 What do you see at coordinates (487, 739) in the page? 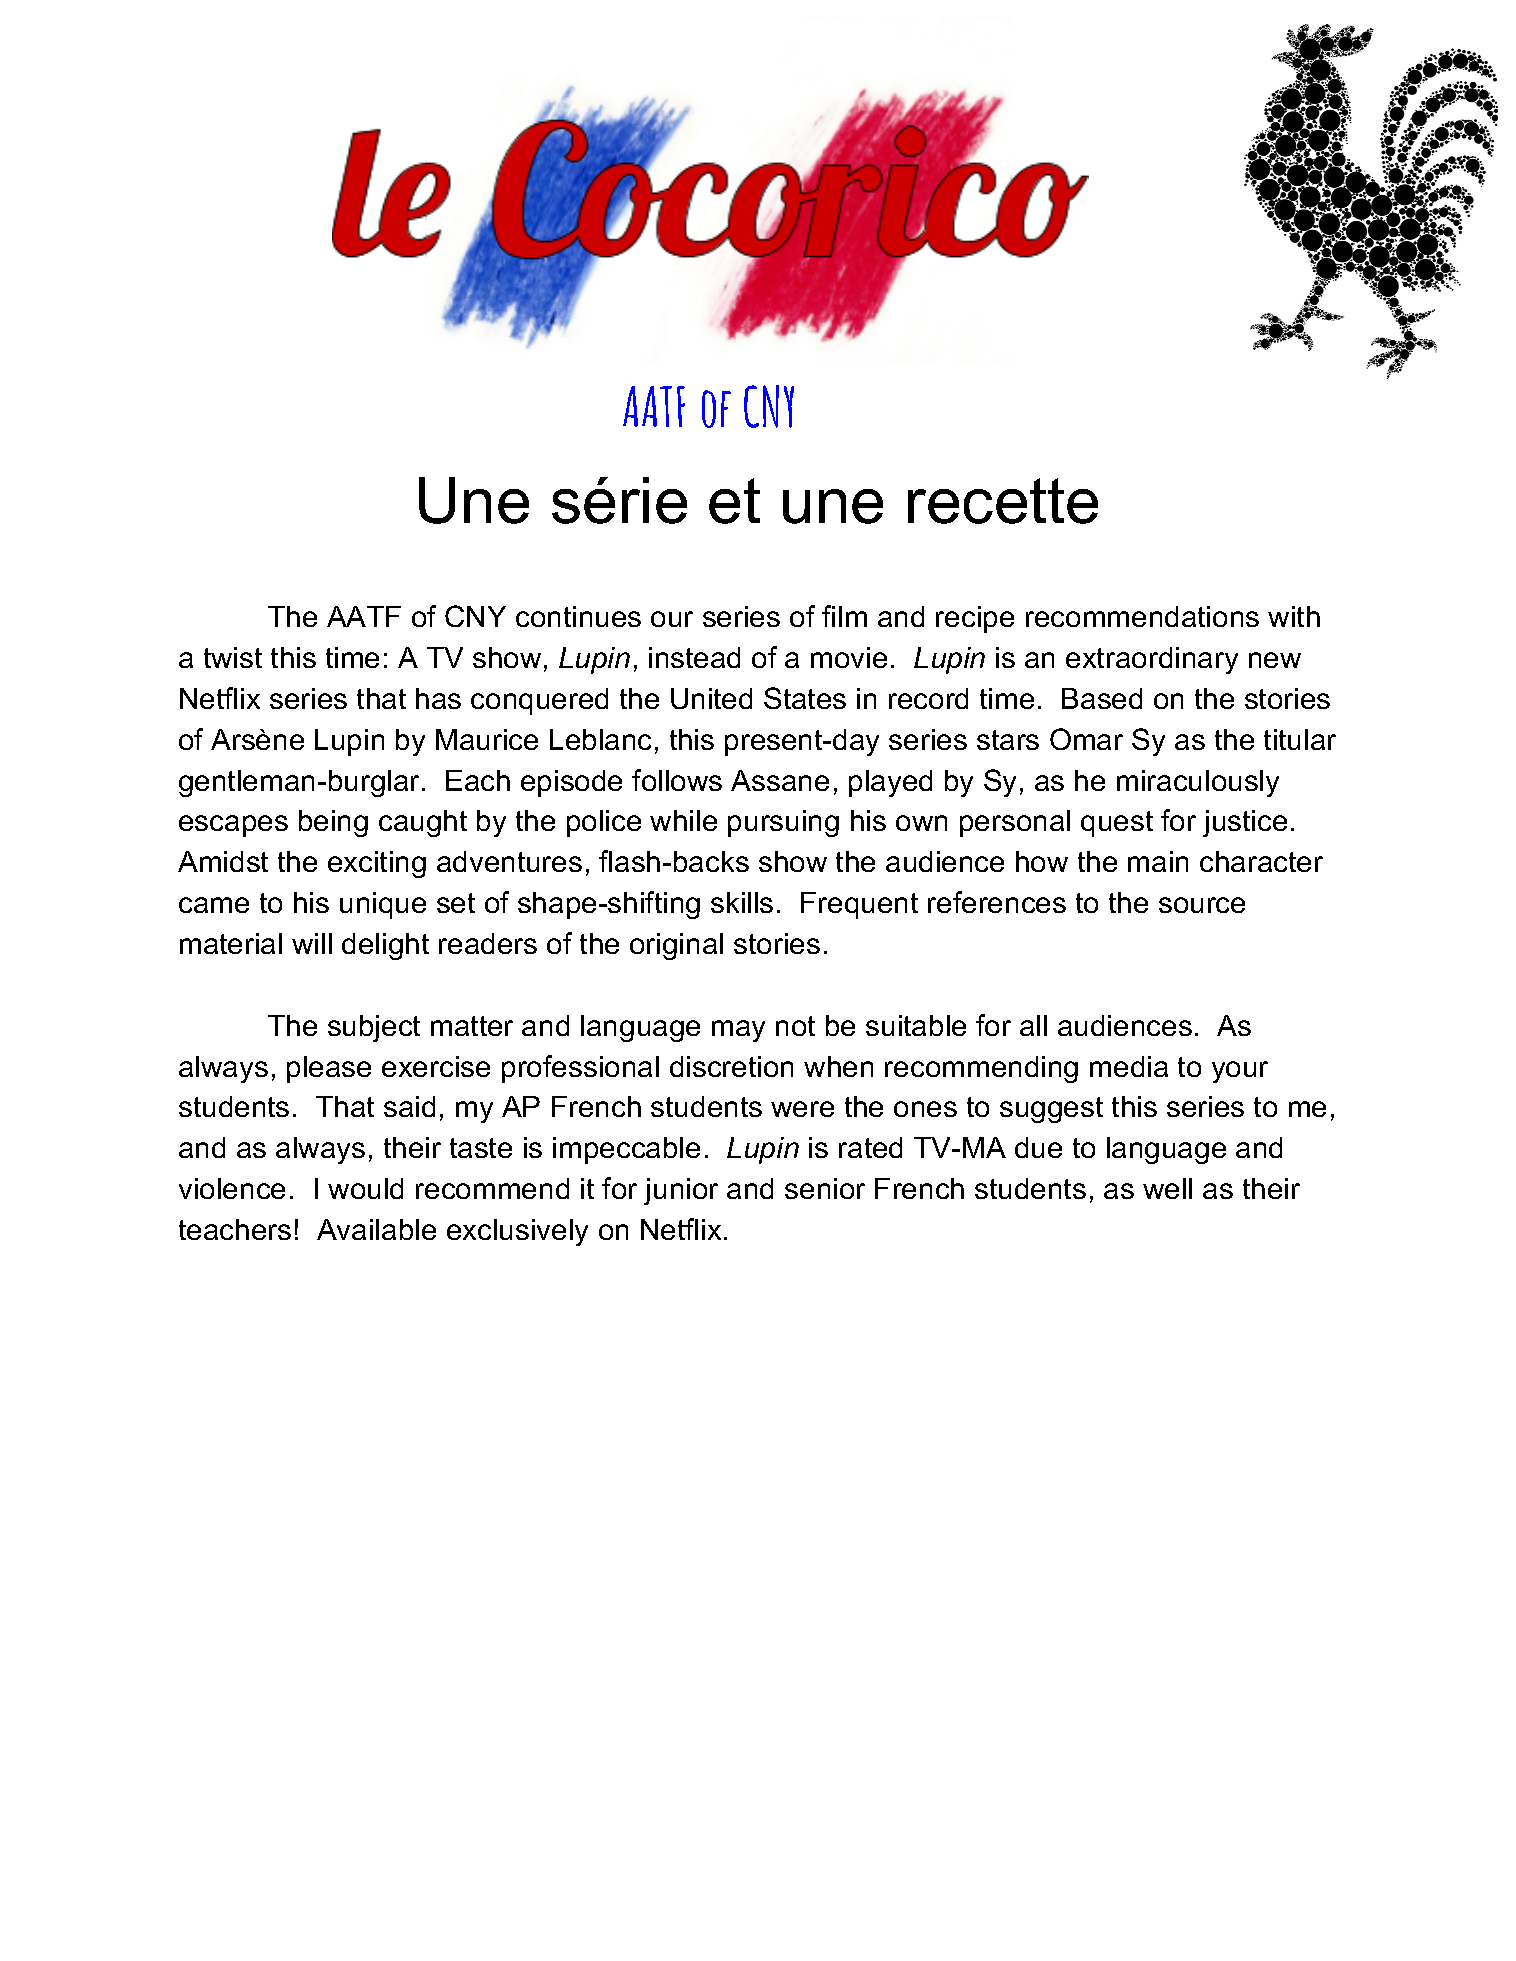
I see `Maurice` at bounding box center [487, 739].
